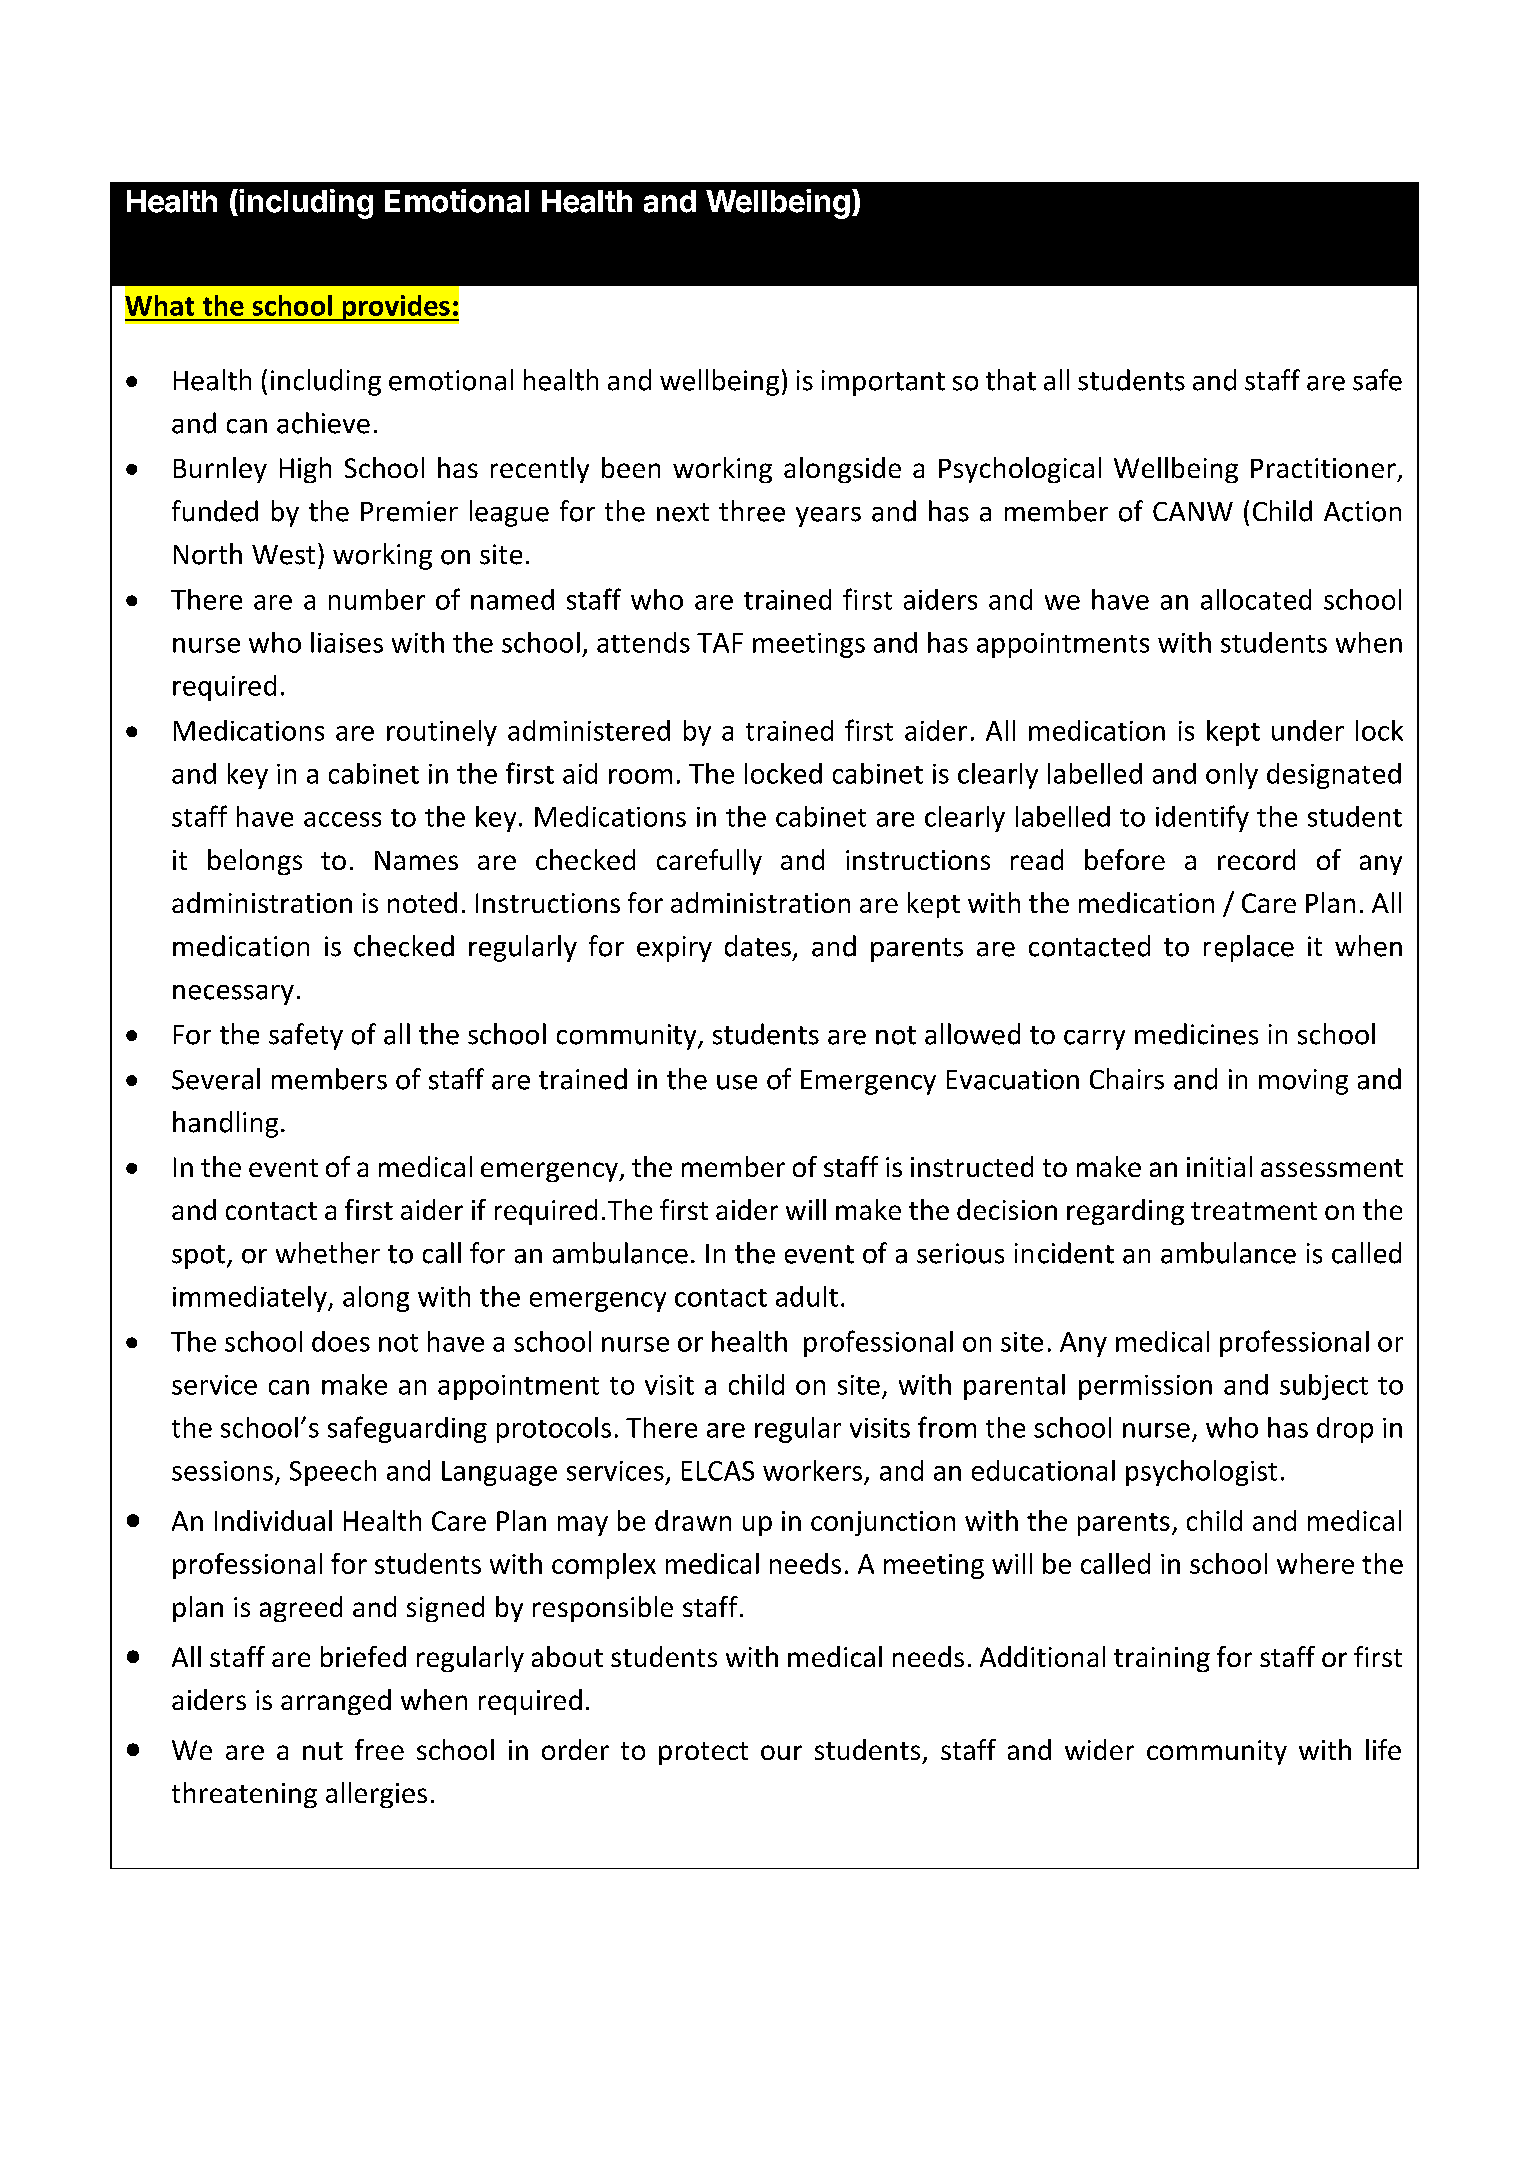 This screenshot has height=2157, width=1525. What do you see at coordinates (1196, 1034) in the screenshot?
I see `medicines` at bounding box center [1196, 1034].
